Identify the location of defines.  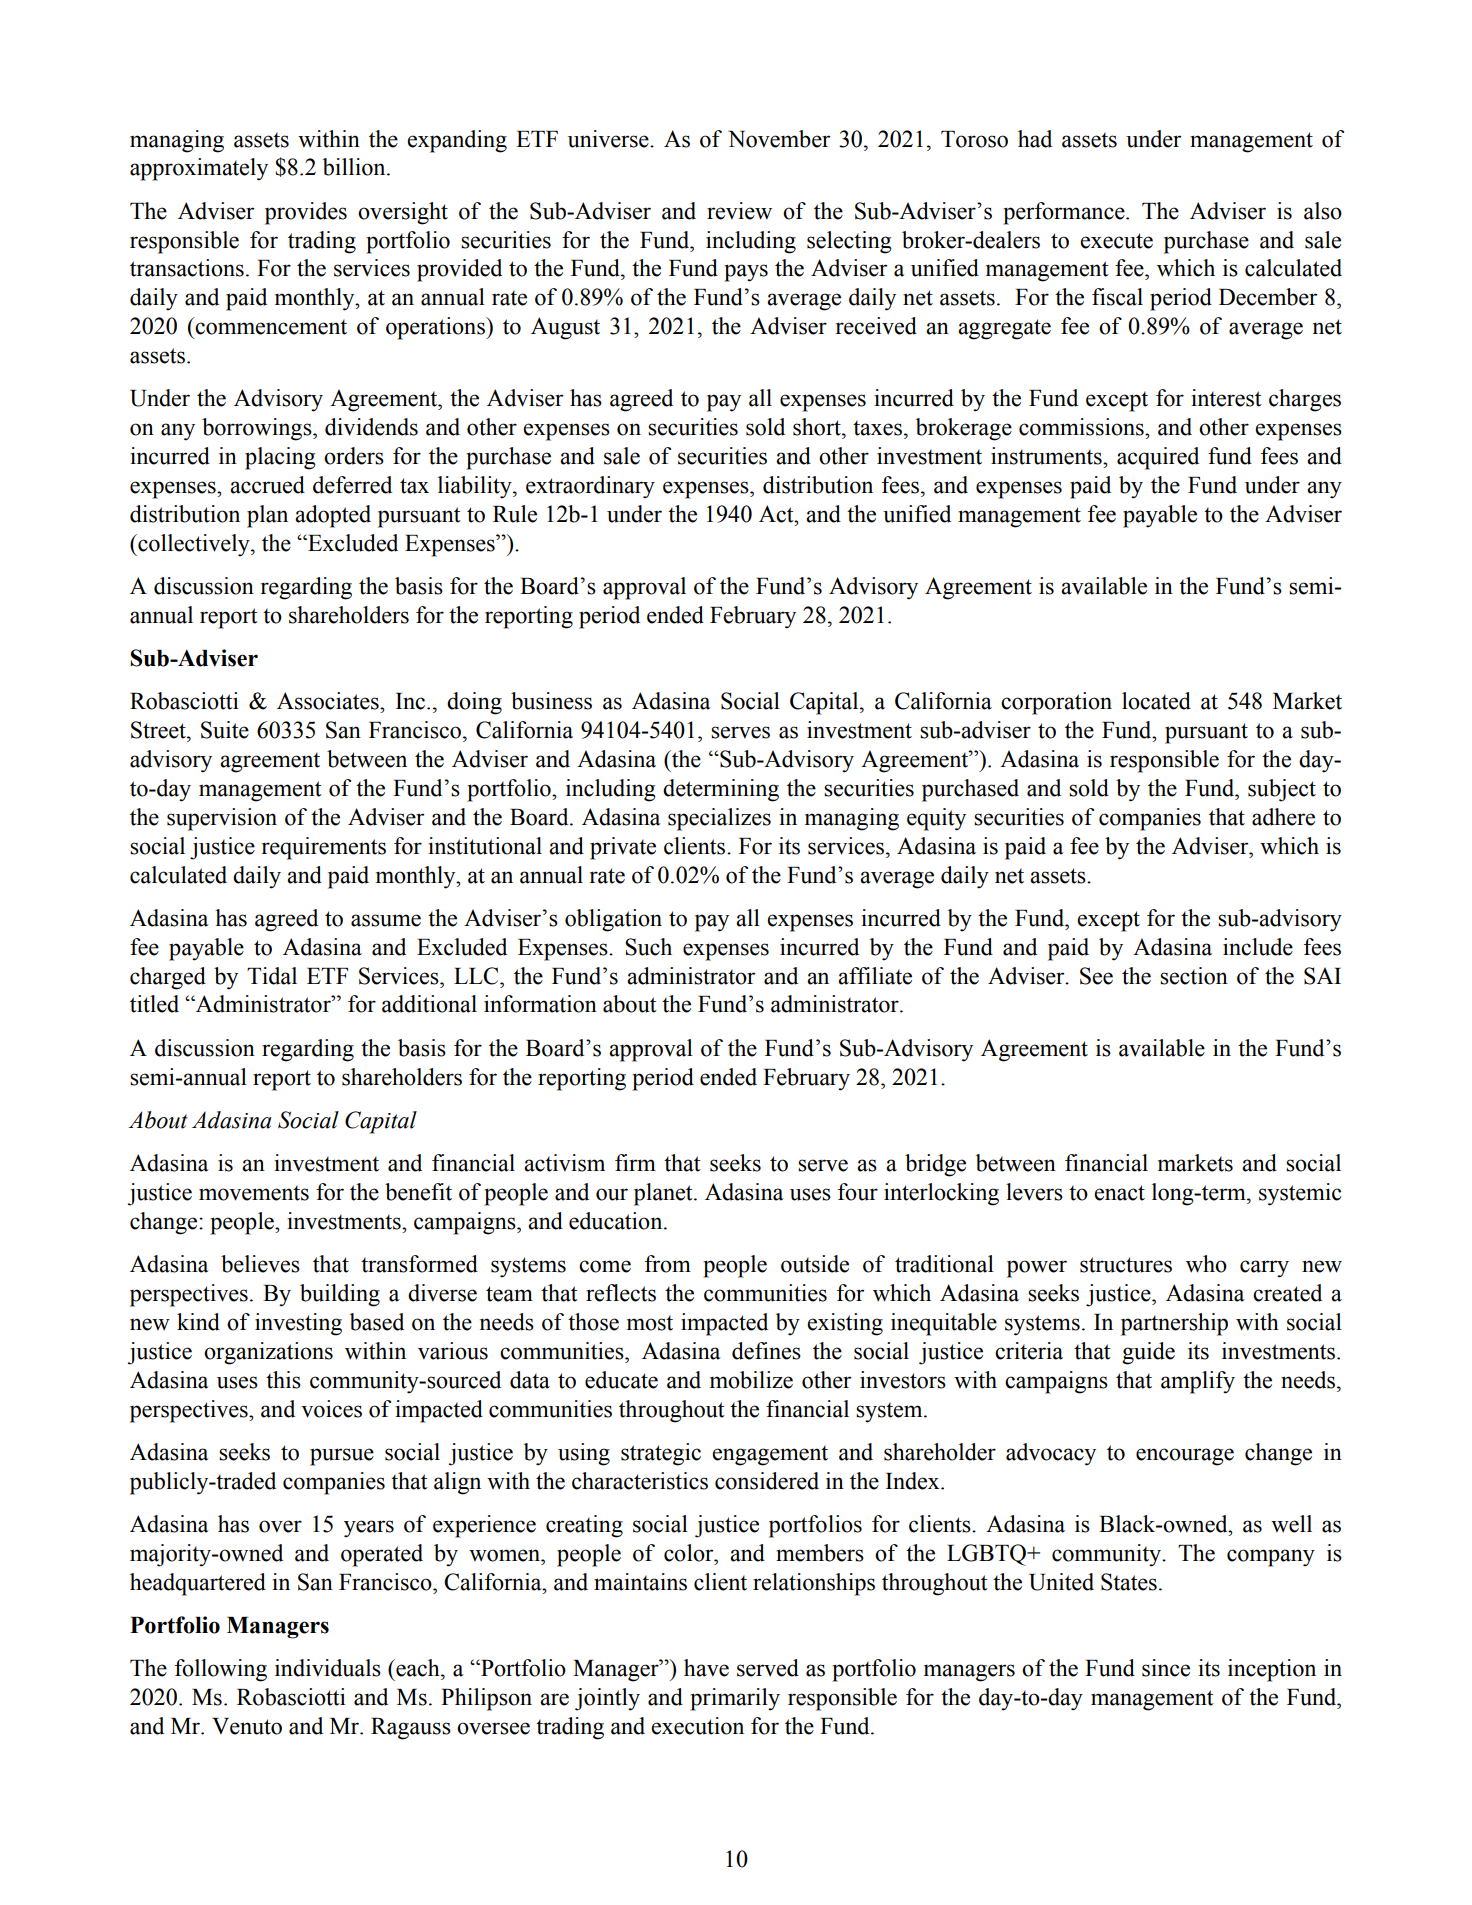
(766, 1351).
